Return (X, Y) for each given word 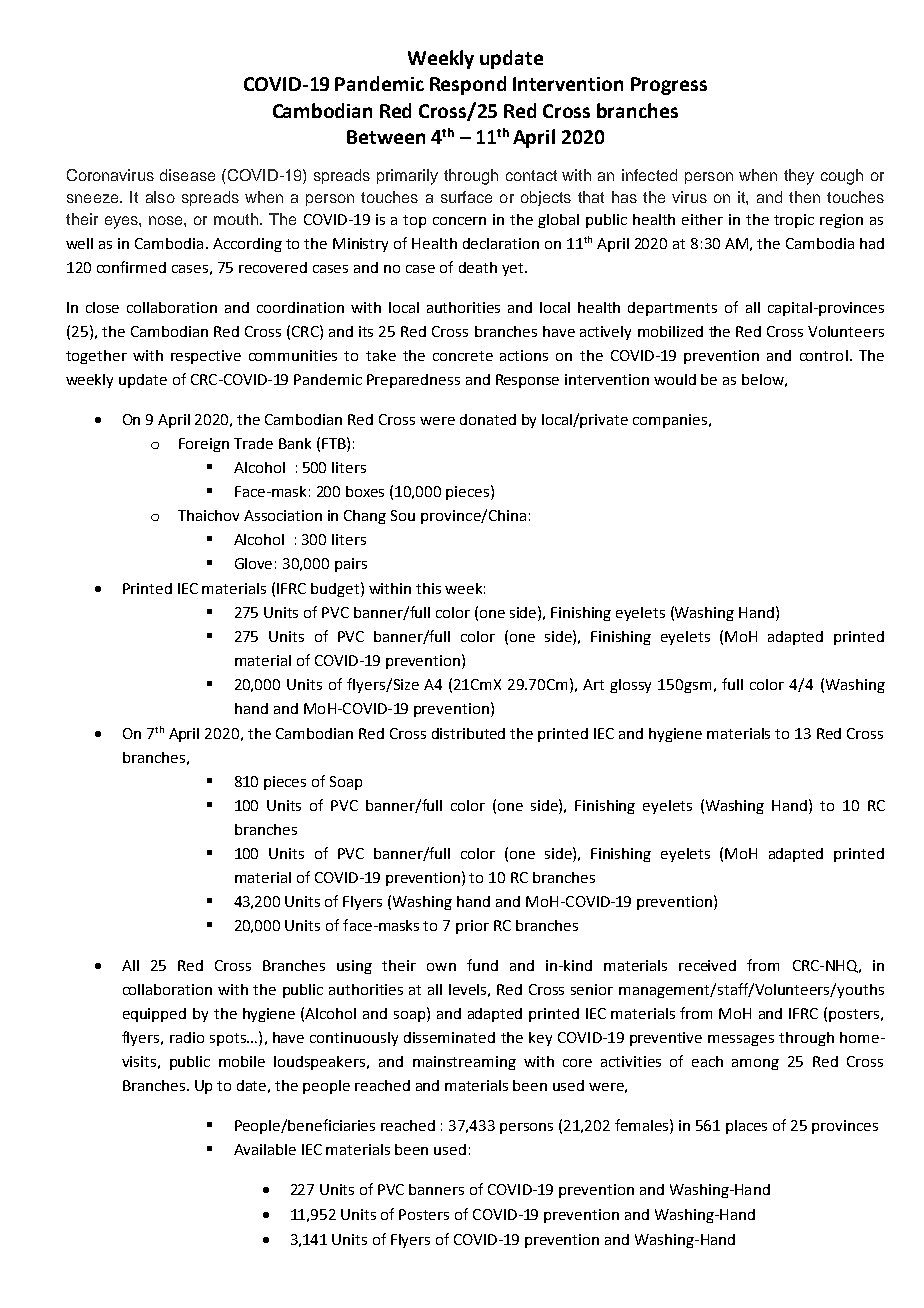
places (746, 1127)
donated (488, 419)
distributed (468, 733)
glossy (630, 686)
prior (472, 927)
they (799, 177)
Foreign (204, 445)
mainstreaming (464, 1063)
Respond (468, 85)
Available (265, 1149)
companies (671, 421)
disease (187, 175)
